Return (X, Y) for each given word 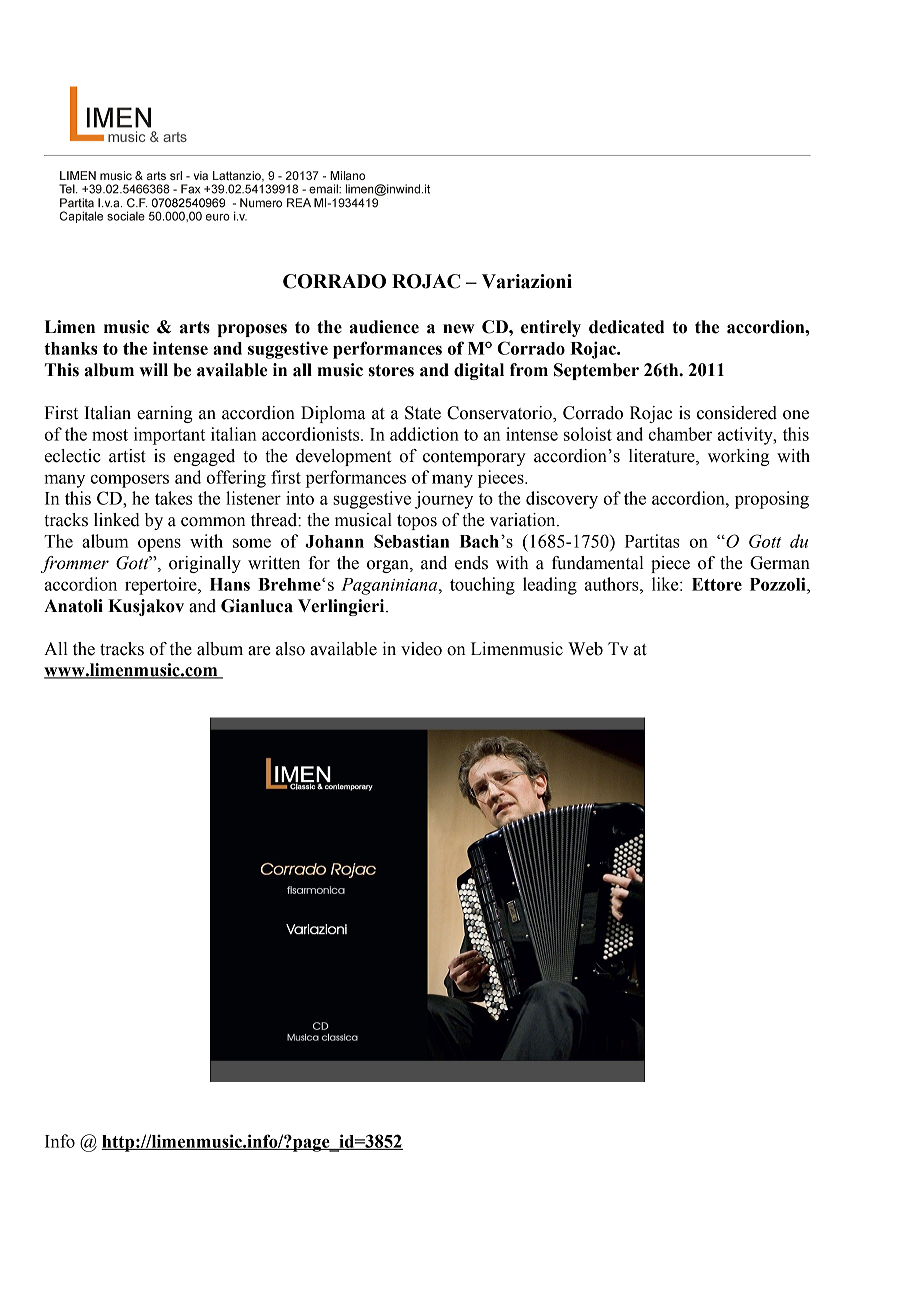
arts (195, 327)
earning (165, 414)
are (259, 651)
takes (173, 498)
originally (205, 564)
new (458, 329)
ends (471, 563)
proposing (772, 500)
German (780, 563)
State (423, 413)
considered (737, 413)
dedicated (626, 327)
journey (444, 500)
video (421, 649)
